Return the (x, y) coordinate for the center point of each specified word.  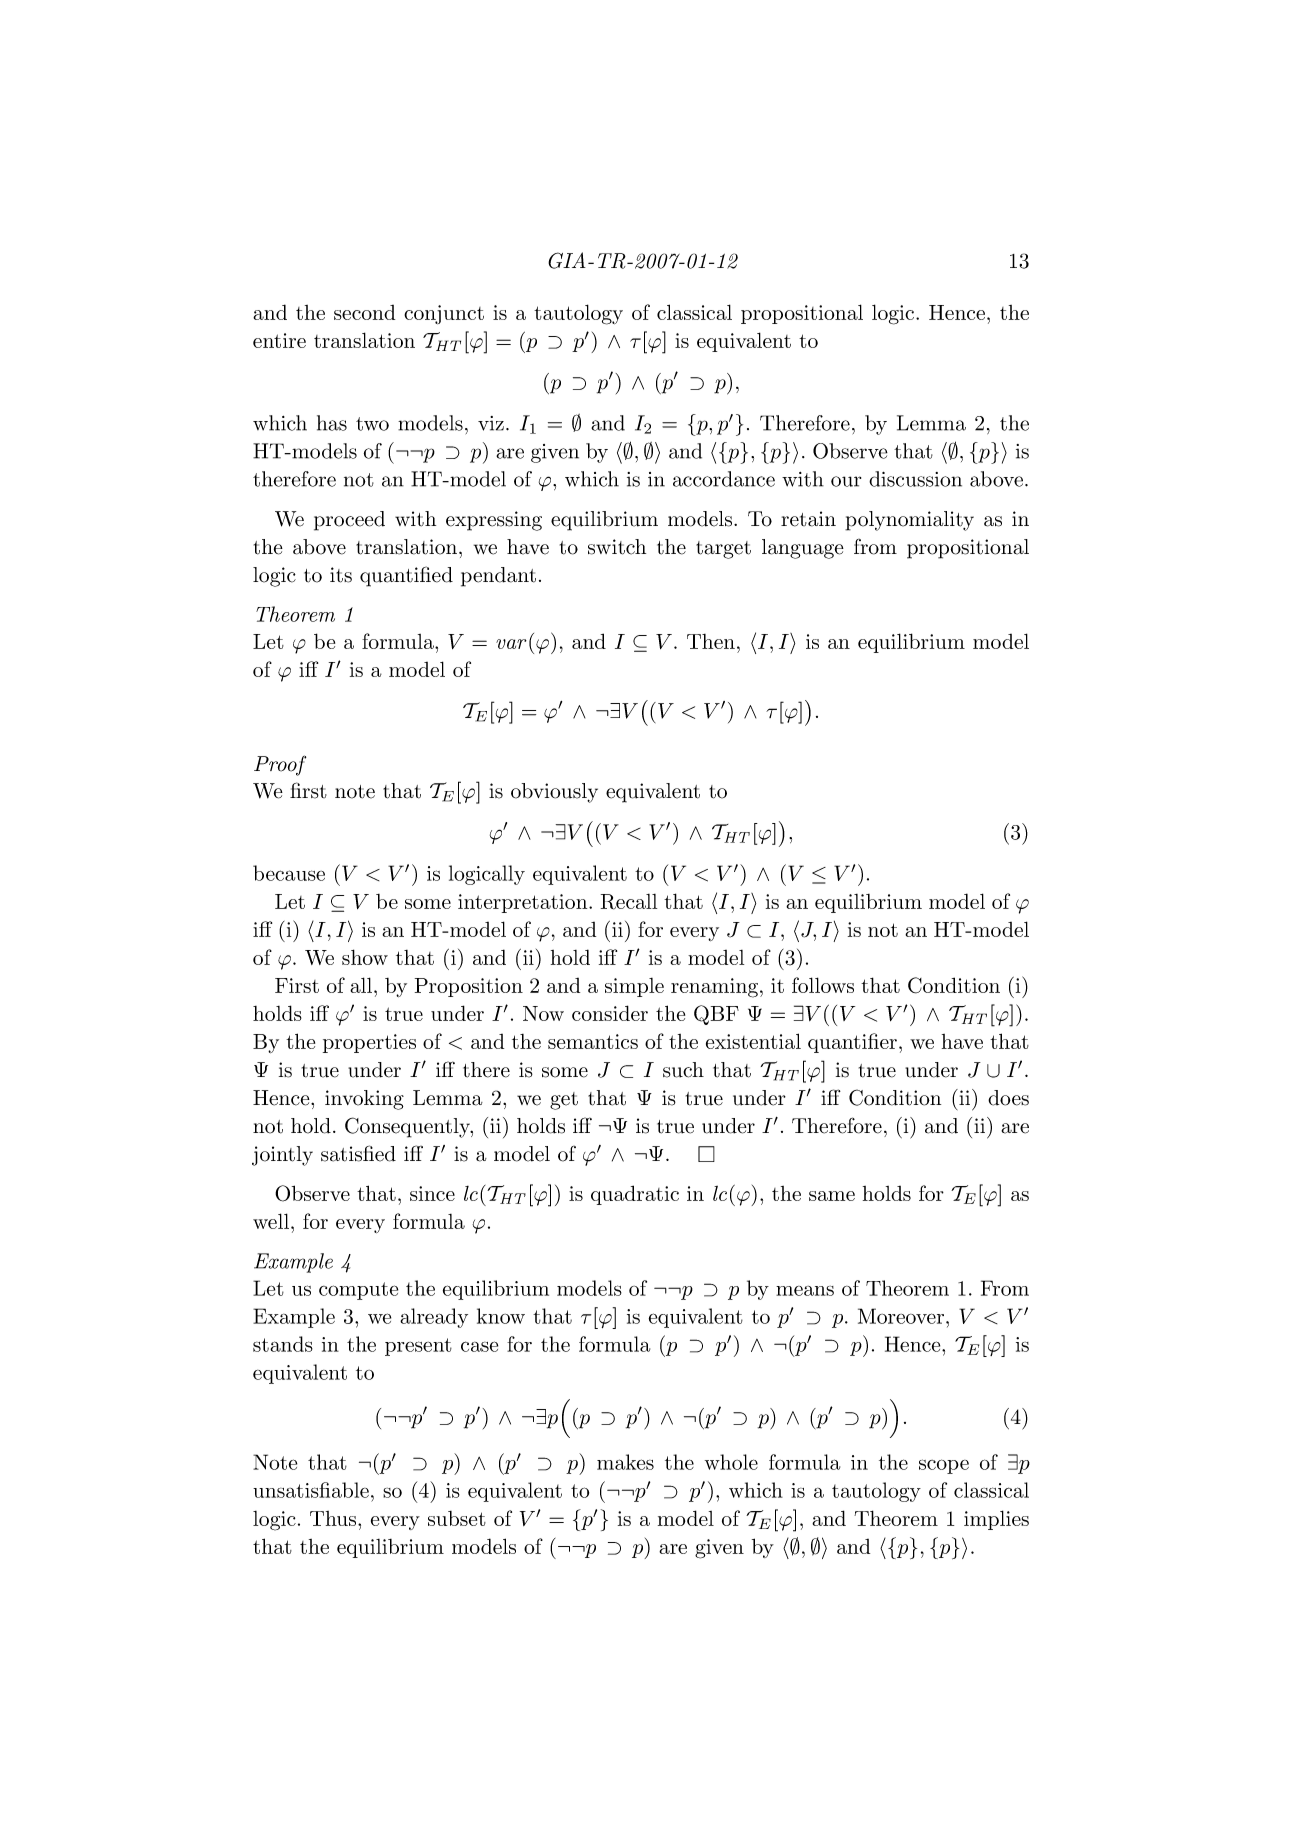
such (683, 1070)
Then (711, 641)
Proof (280, 765)
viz (491, 423)
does (1008, 1098)
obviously (554, 793)
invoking (364, 1100)
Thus (334, 1518)
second (364, 312)
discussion (915, 479)
